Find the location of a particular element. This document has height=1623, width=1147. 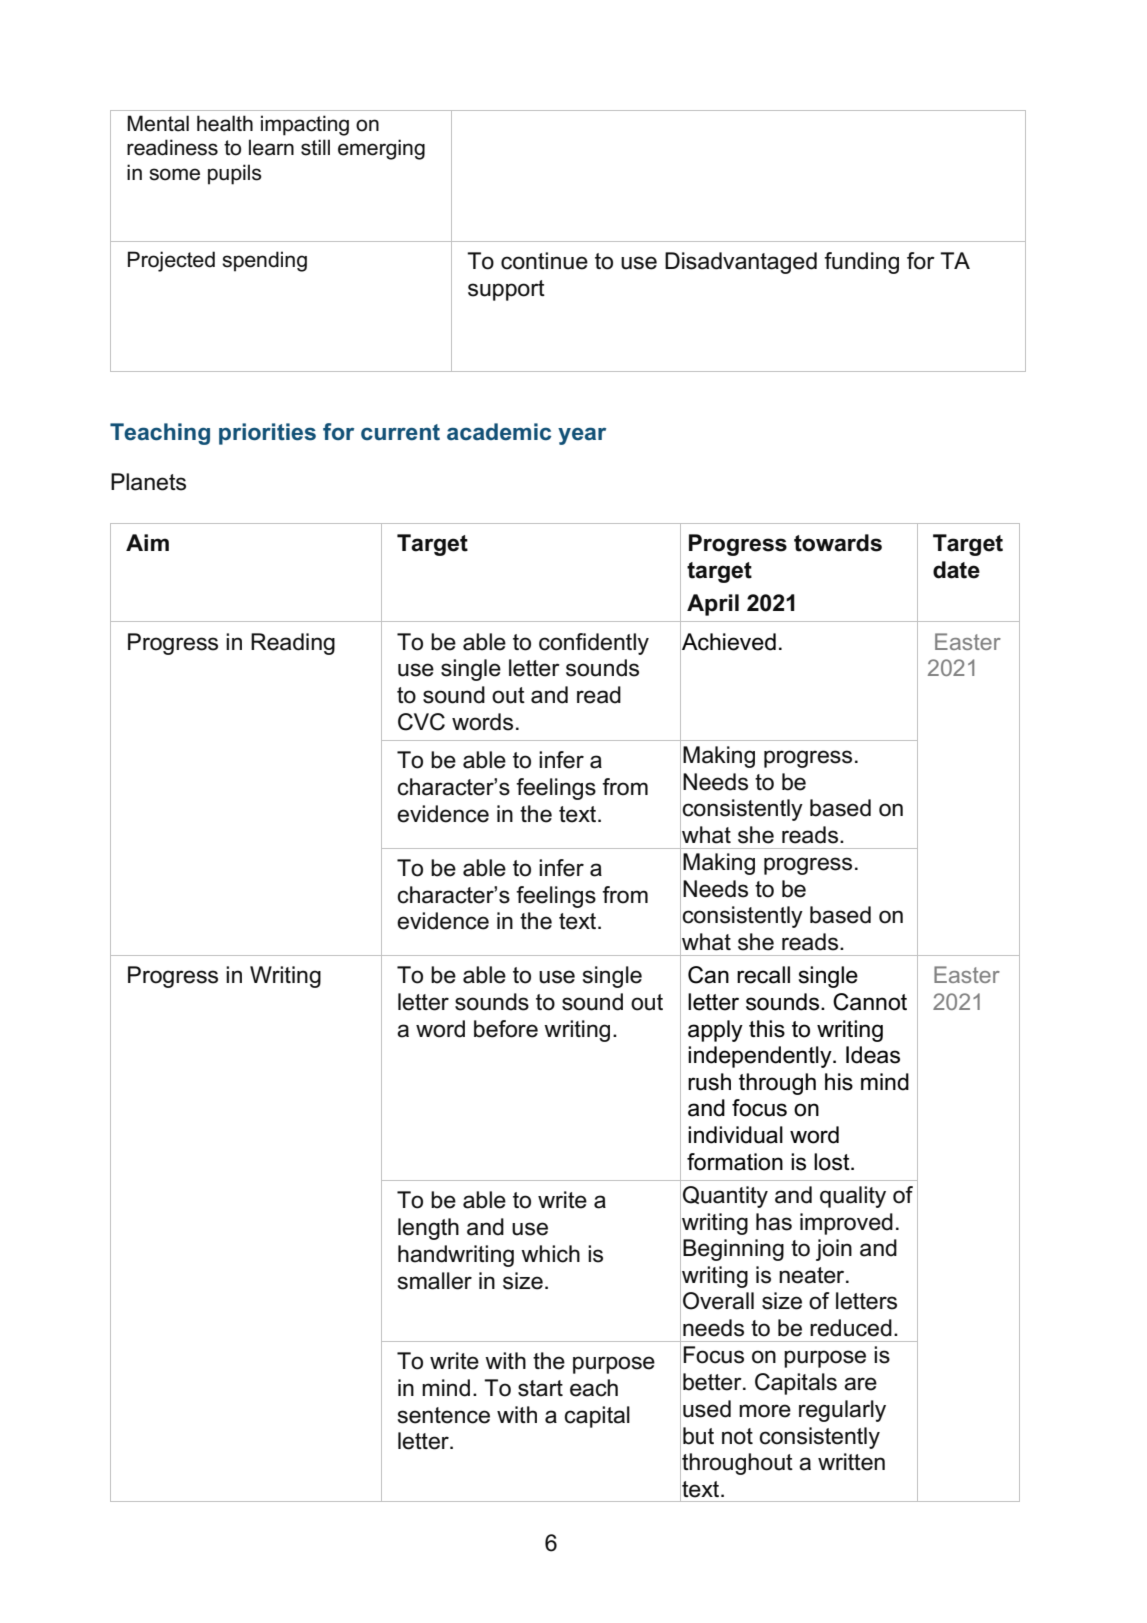

sentence is located at coordinates (444, 1415).
